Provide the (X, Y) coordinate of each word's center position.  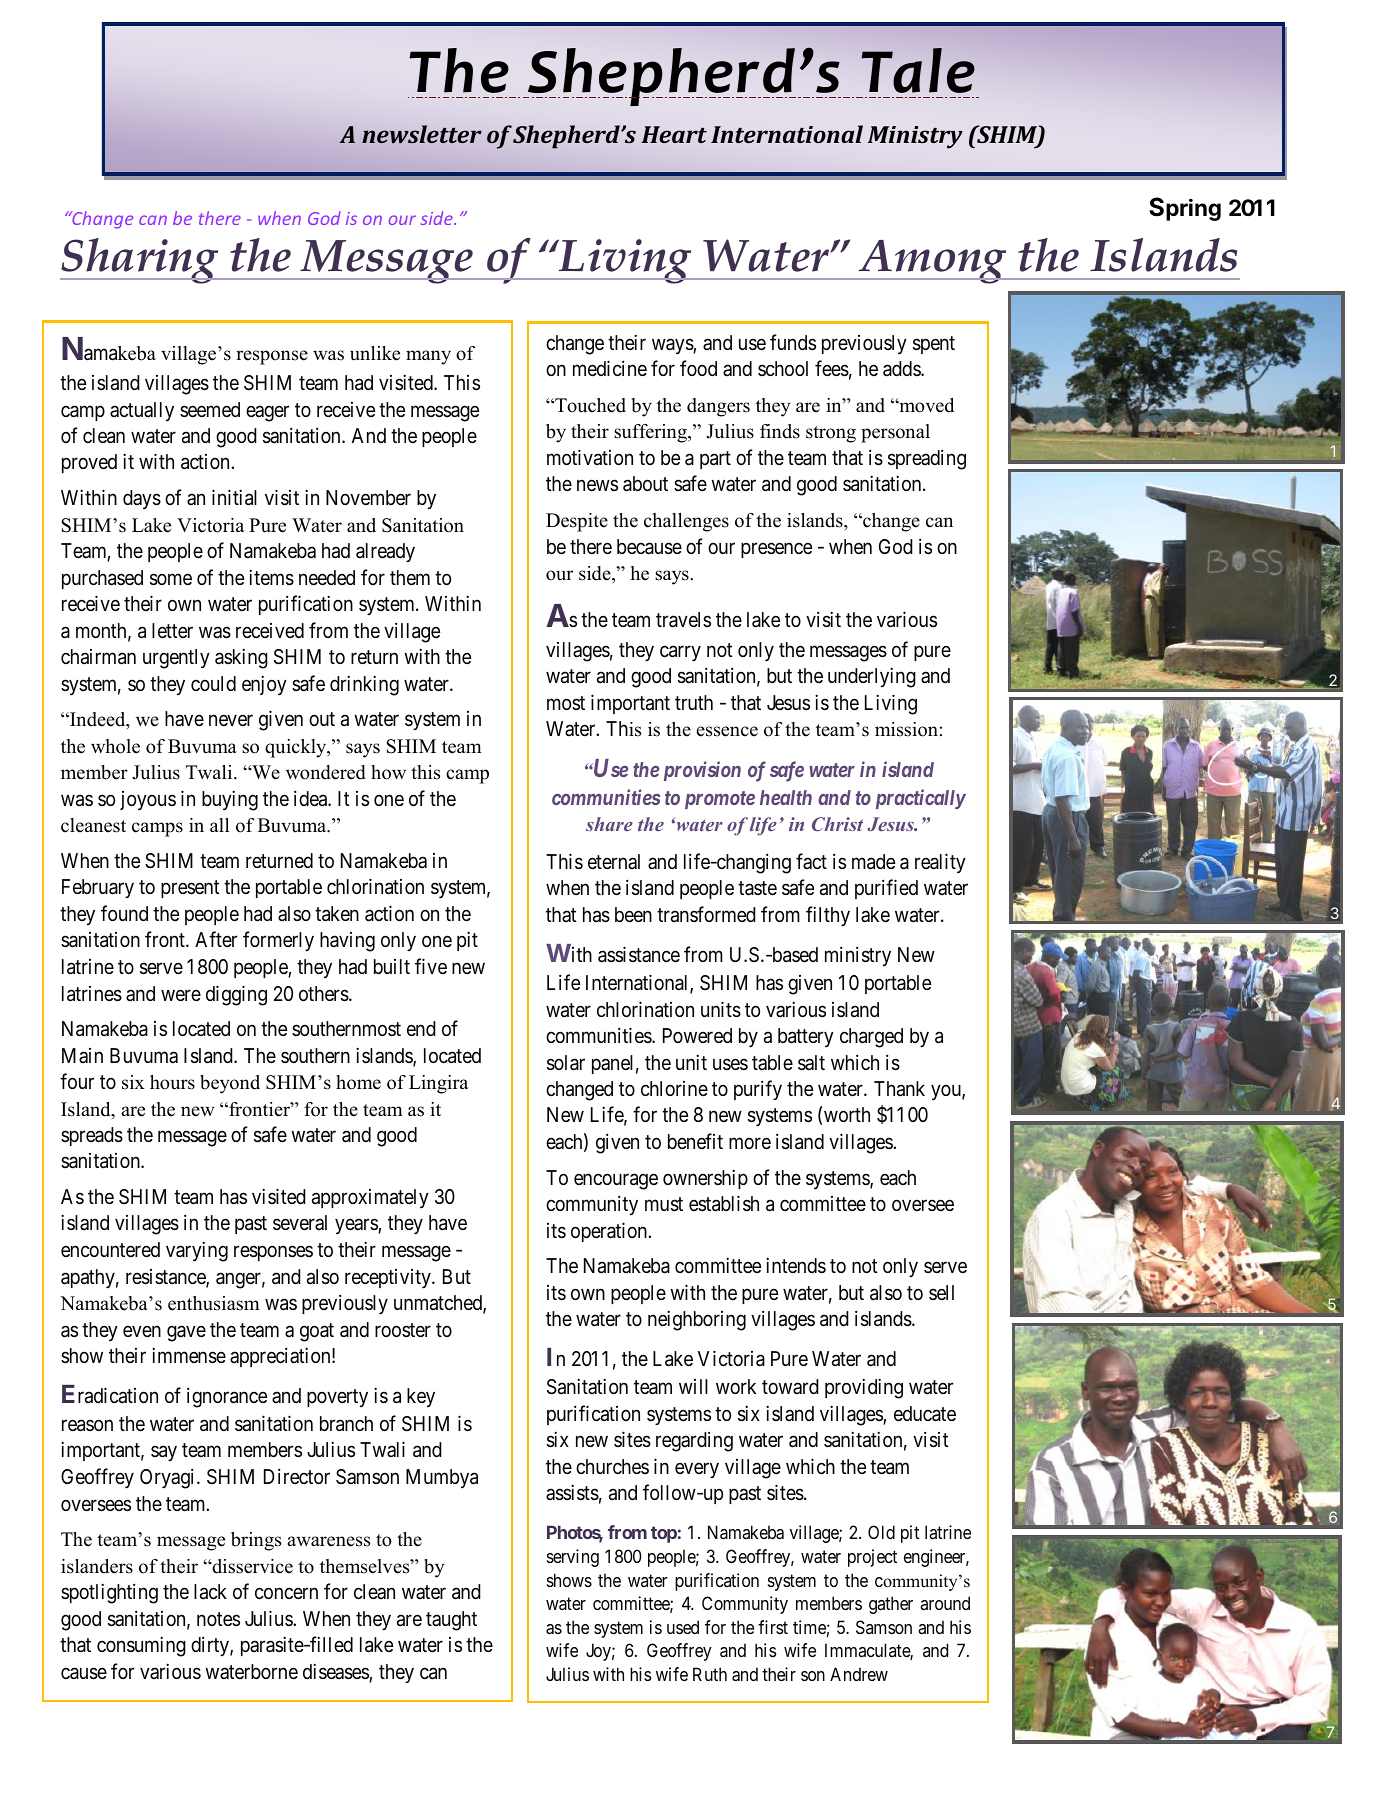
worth (847, 1114)
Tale (918, 70)
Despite (577, 522)
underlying (872, 677)
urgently (176, 659)
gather (891, 1605)
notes (218, 1619)
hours (172, 1082)
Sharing (140, 261)
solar (566, 1063)
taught (451, 1621)
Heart (674, 134)
